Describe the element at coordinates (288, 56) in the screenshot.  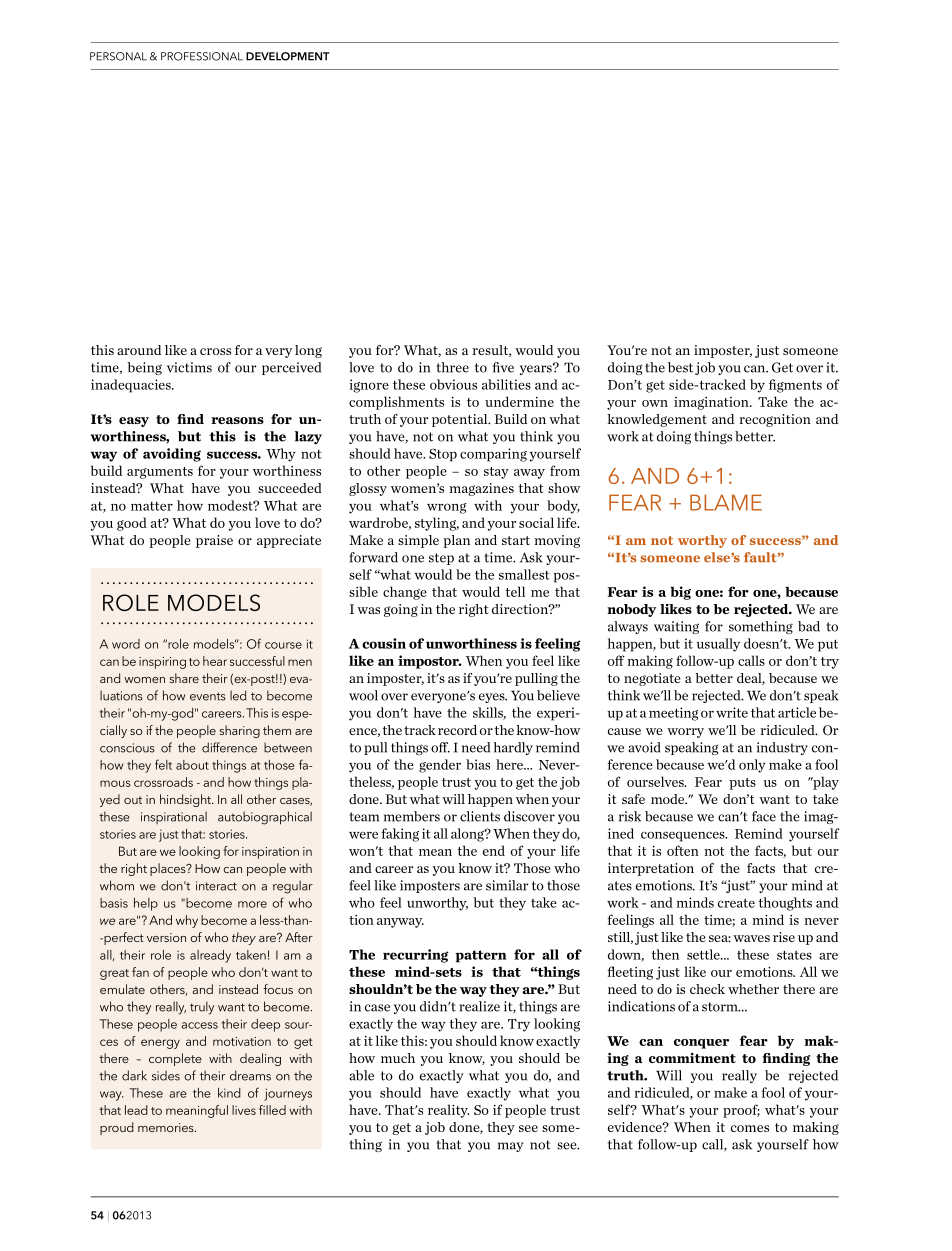
I see `DEVELOPMENT` at that location.
